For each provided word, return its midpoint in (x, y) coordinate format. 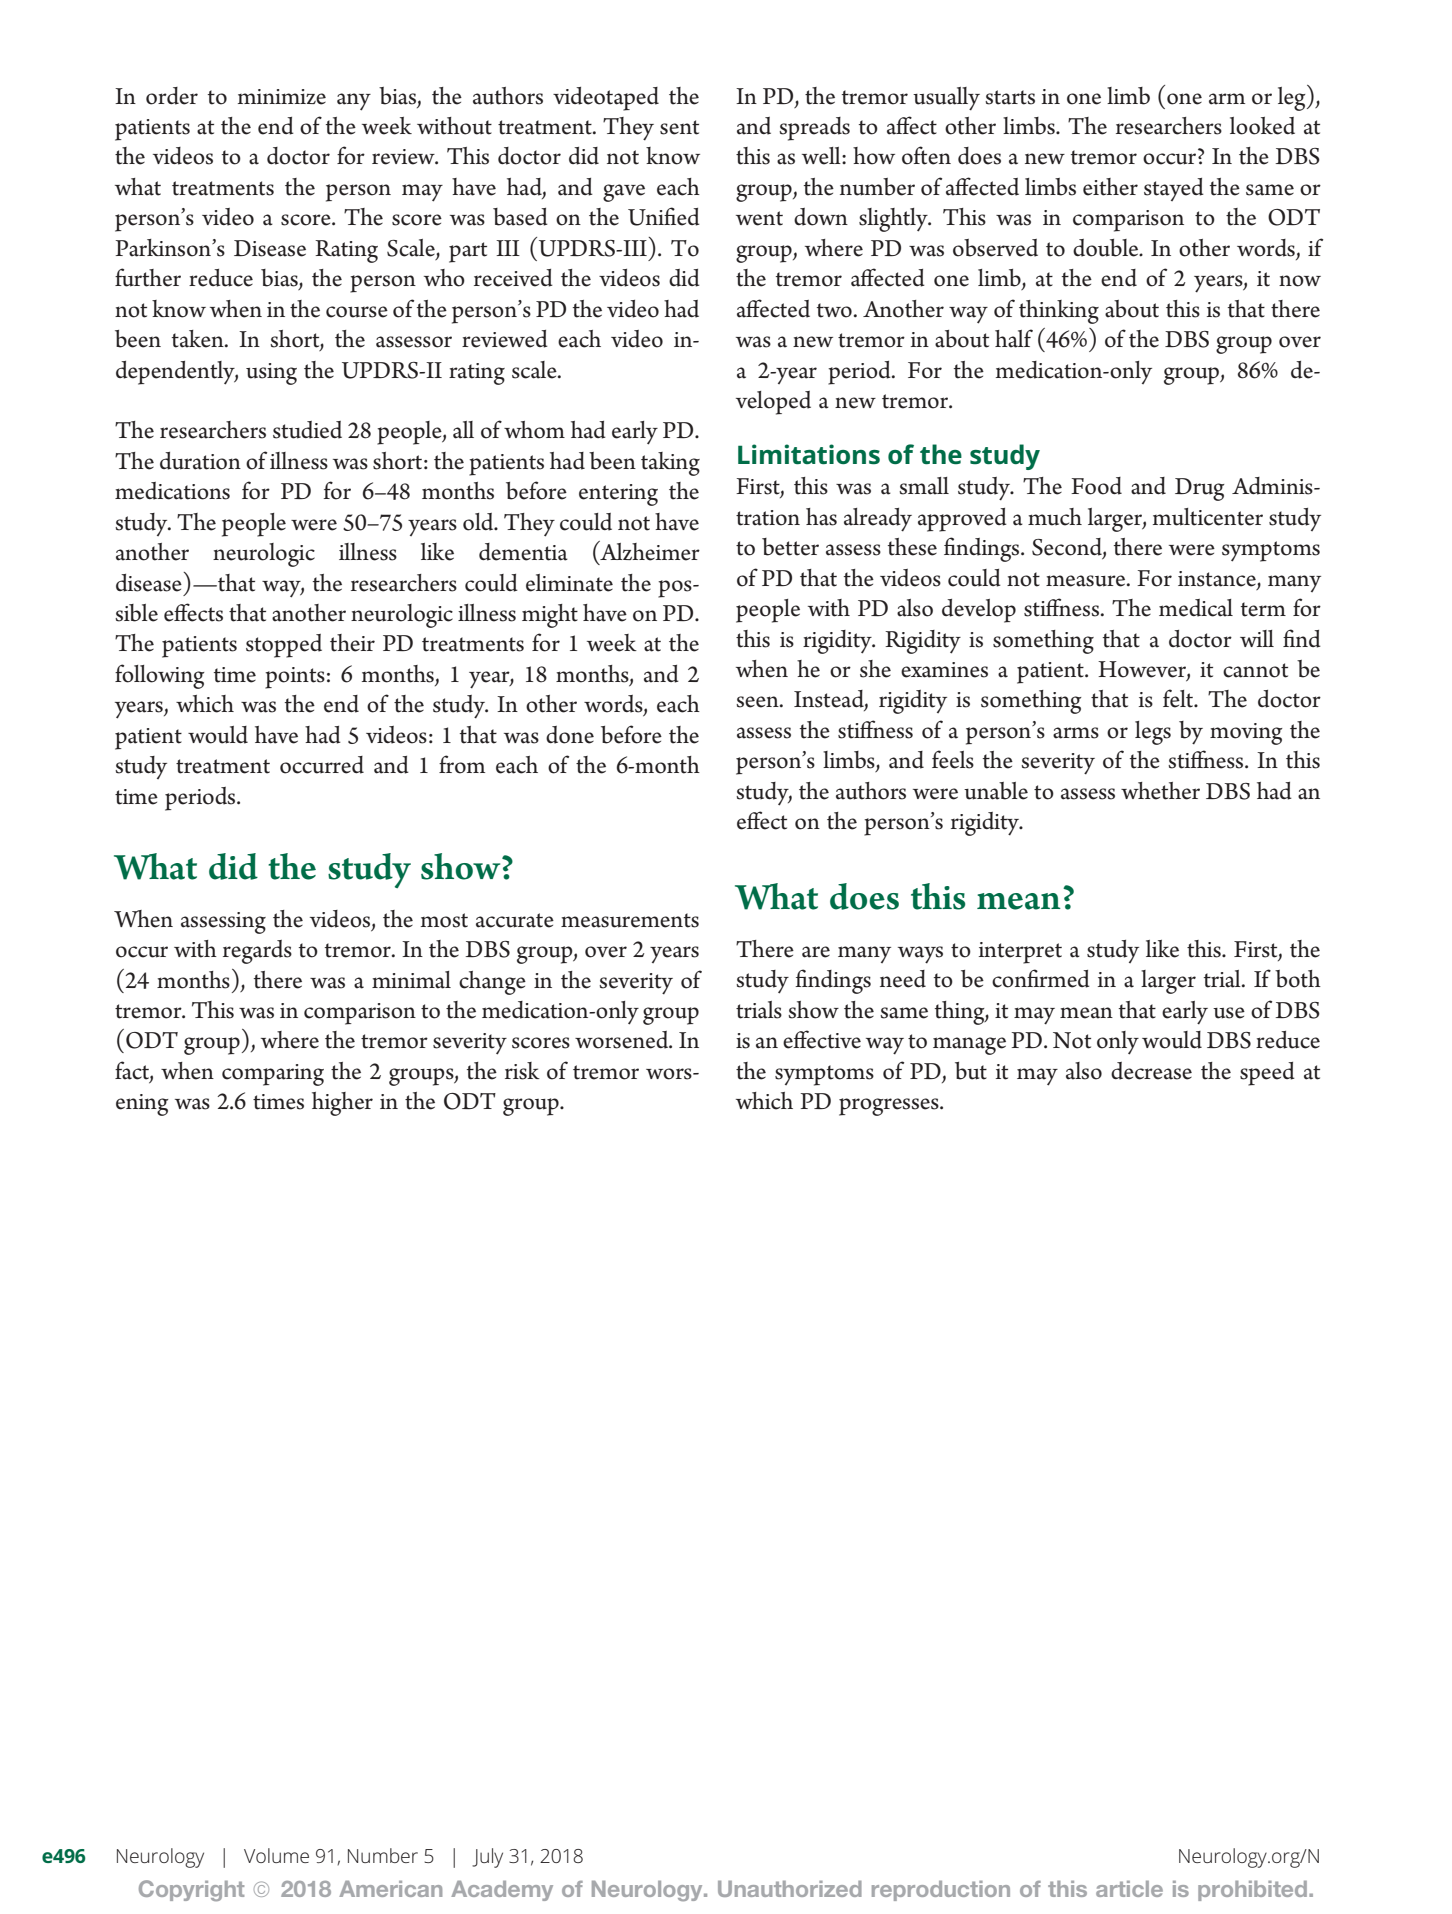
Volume (276, 1855)
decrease (1151, 1071)
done (570, 735)
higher (342, 1104)
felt (1179, 698)
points (295, 678)
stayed (1174, 189)
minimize (282, 97)
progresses (890, 1107)
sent (679, 127)
